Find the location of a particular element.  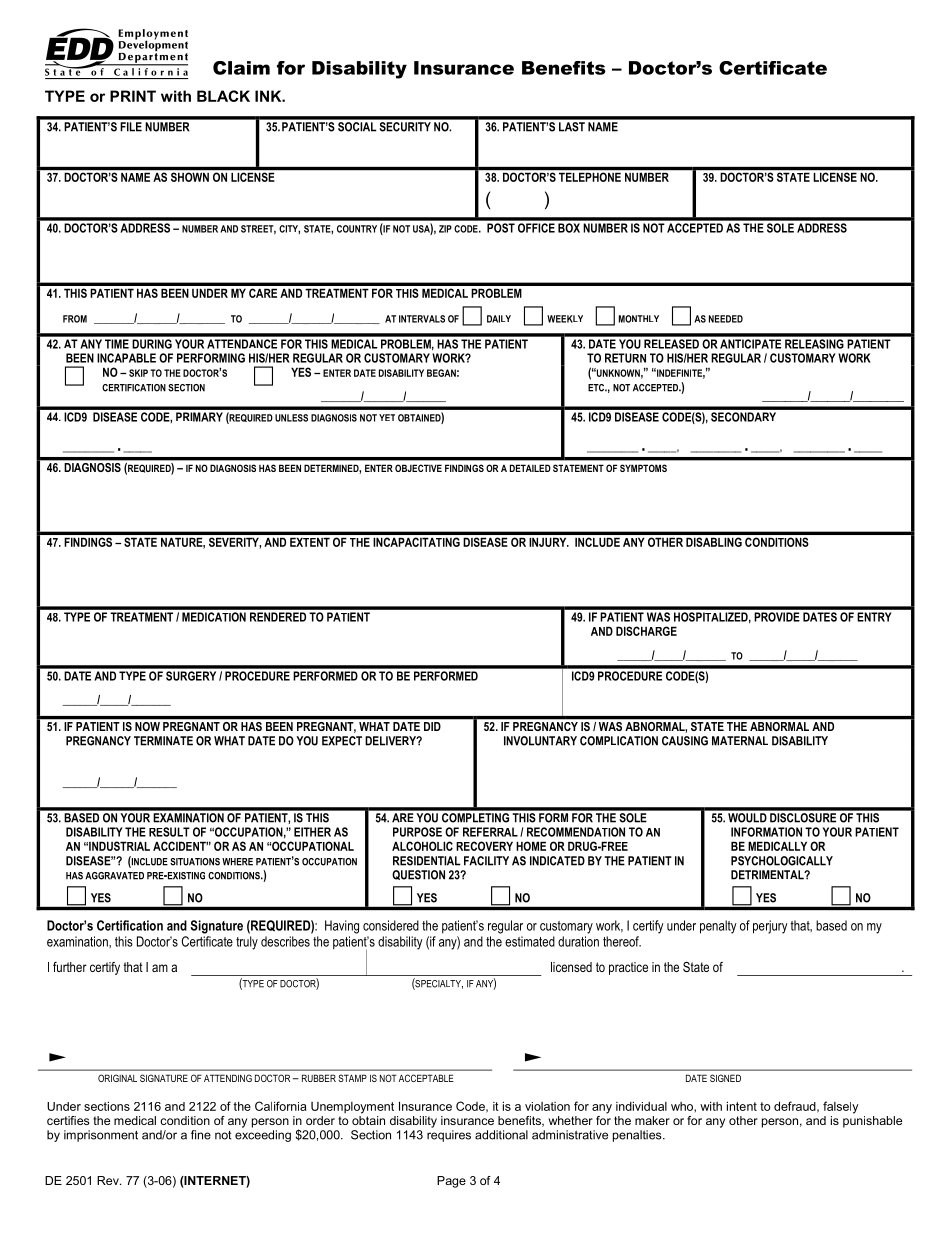

PRINT is located at coordinates (133, 96).
